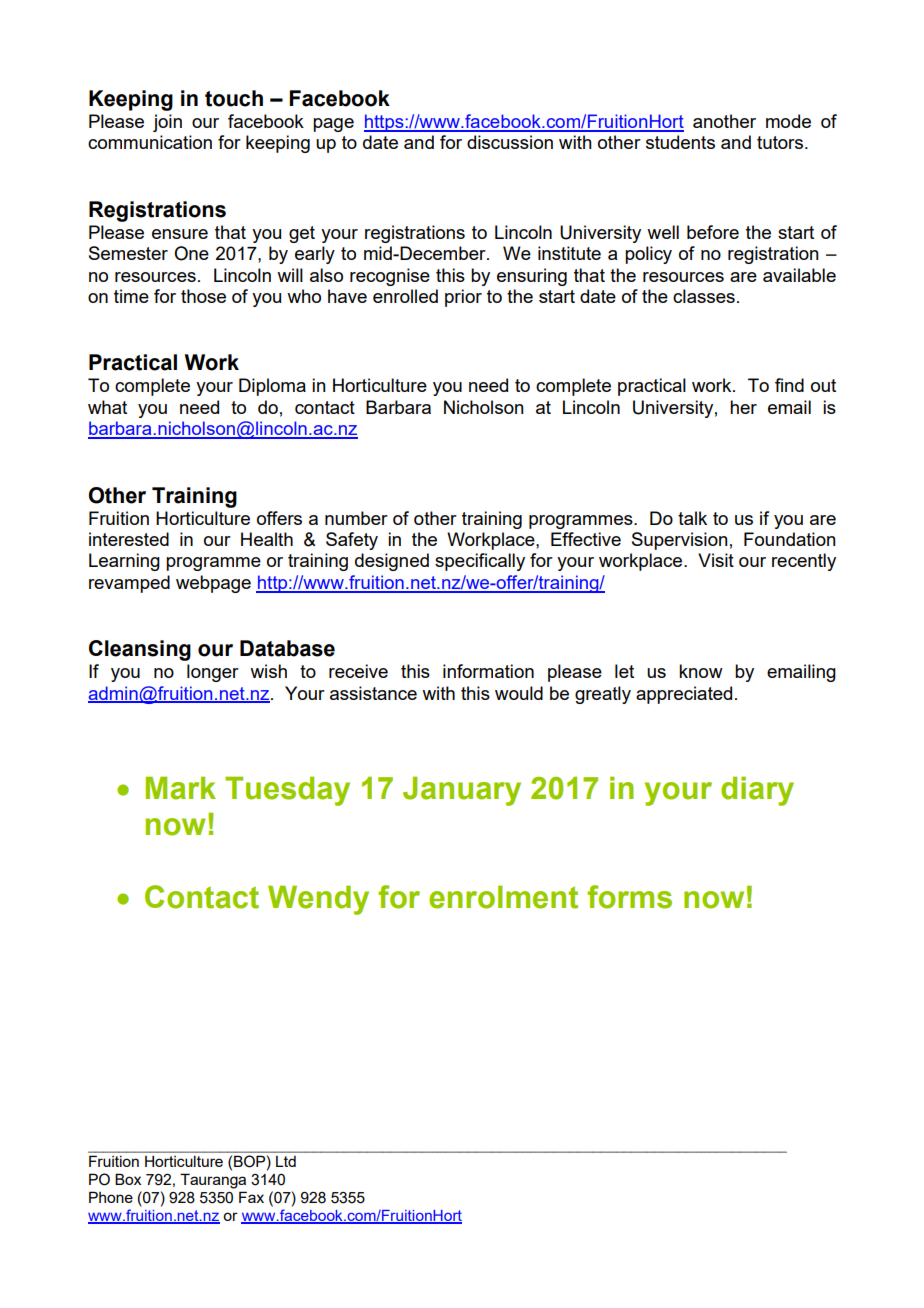  I want to click on forms, so click(629, 897).
